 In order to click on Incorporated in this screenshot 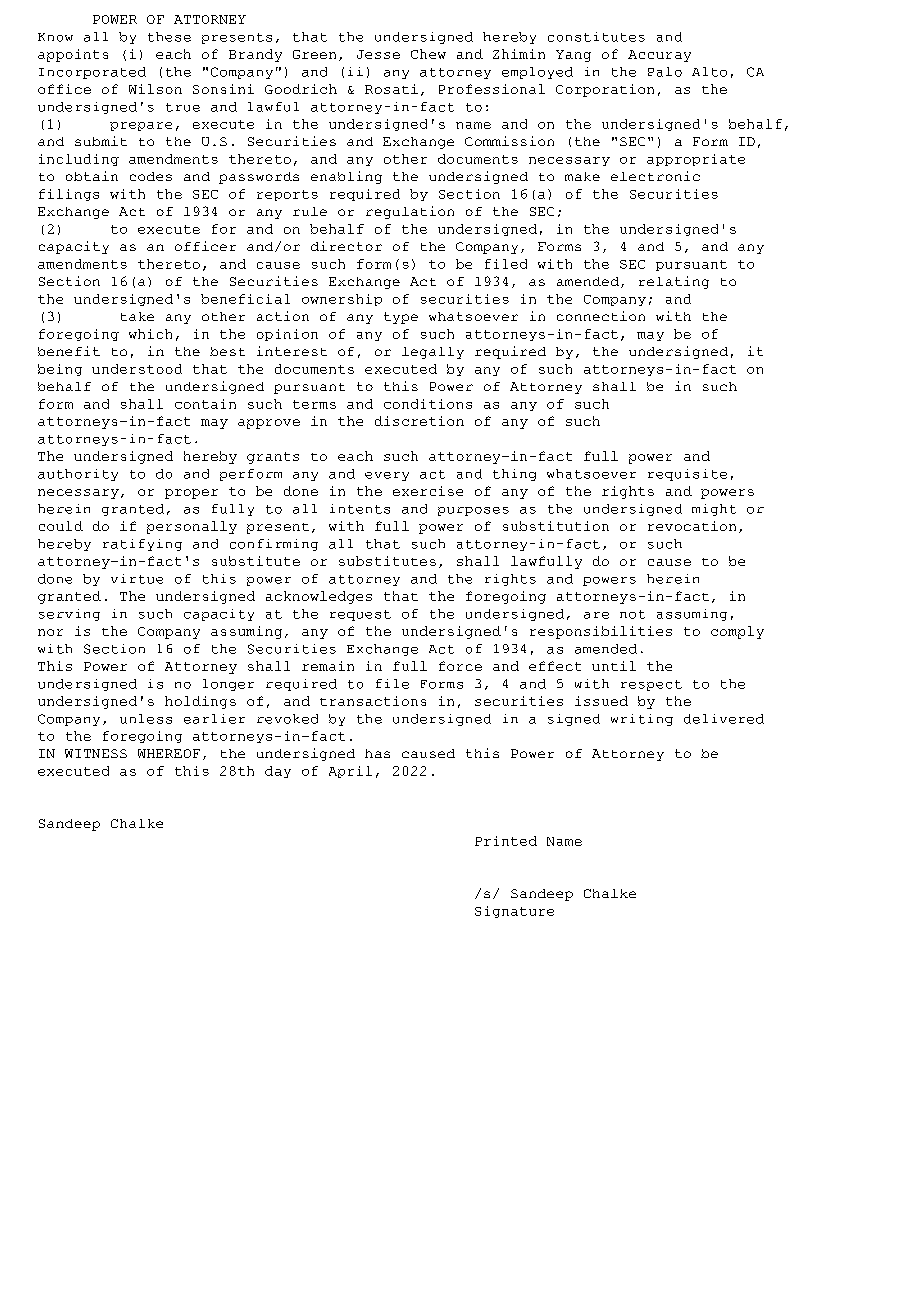, I will do `click(92, 73)`.
